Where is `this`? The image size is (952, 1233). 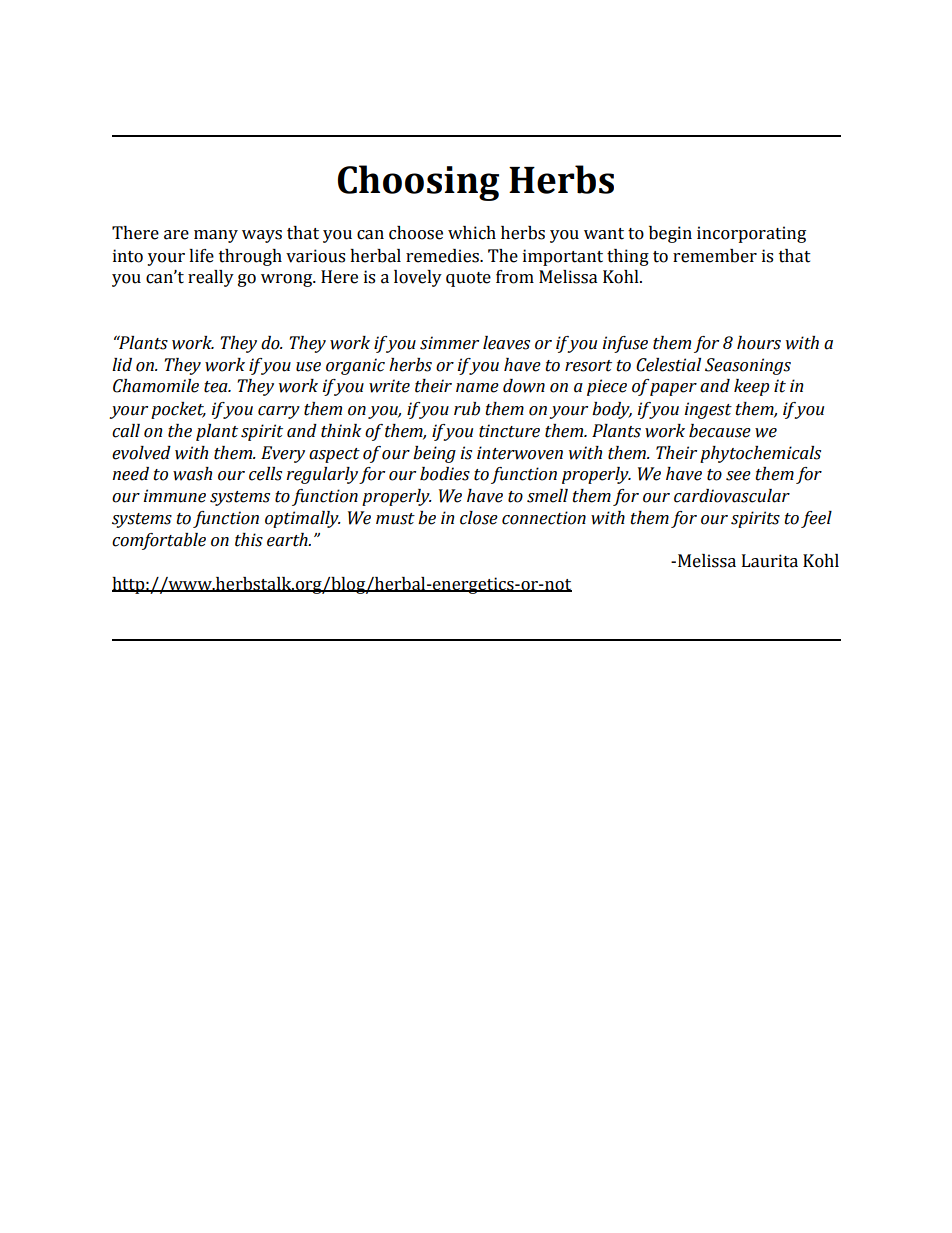 this is located at coordinates (249, 540).
